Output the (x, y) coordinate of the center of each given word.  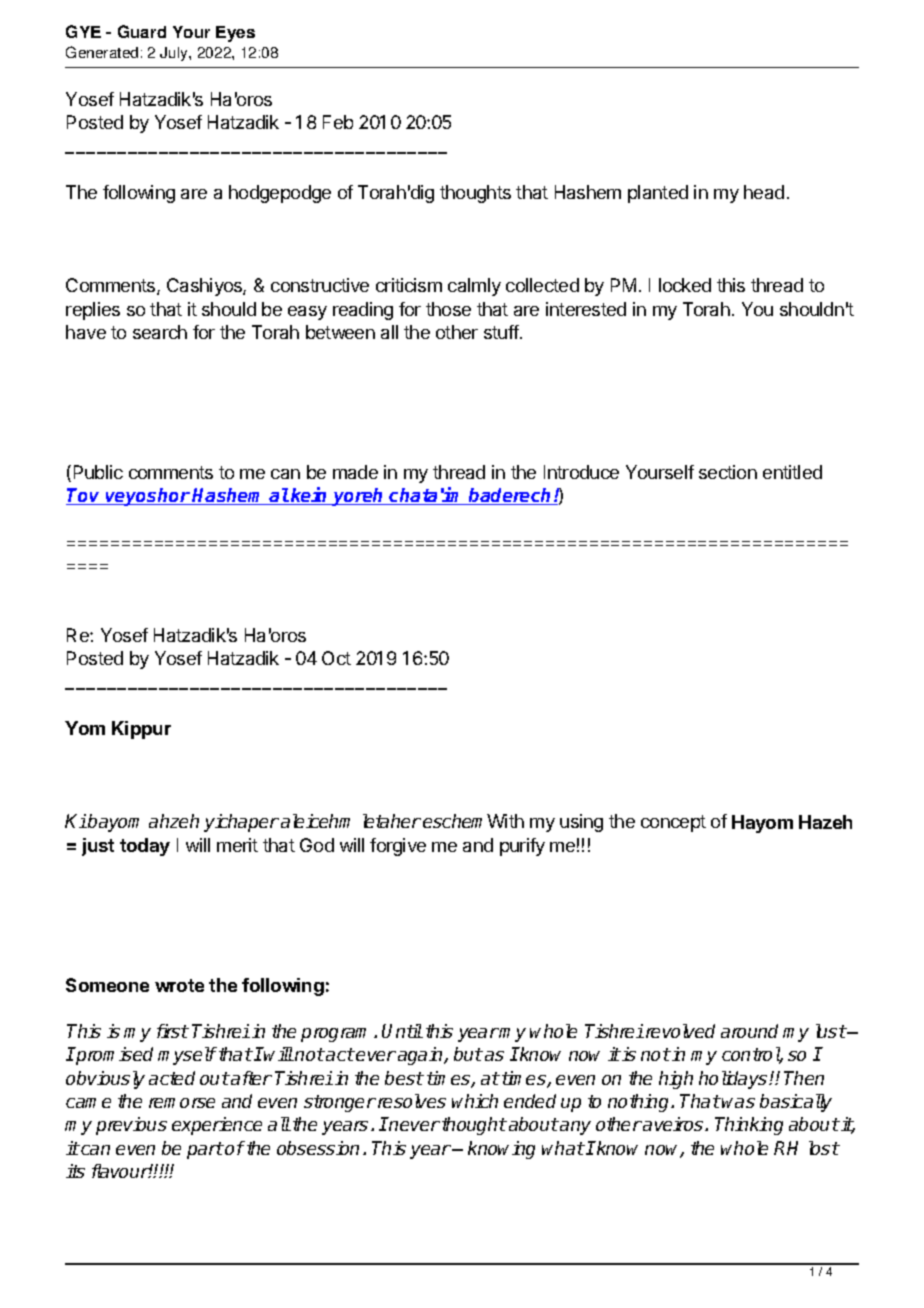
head (764, 192)
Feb (338, 122)
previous (131, 1126)
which (475, 1101)
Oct (336, 658)
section (728, 472)
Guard (142, 31)
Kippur (141, 730)
